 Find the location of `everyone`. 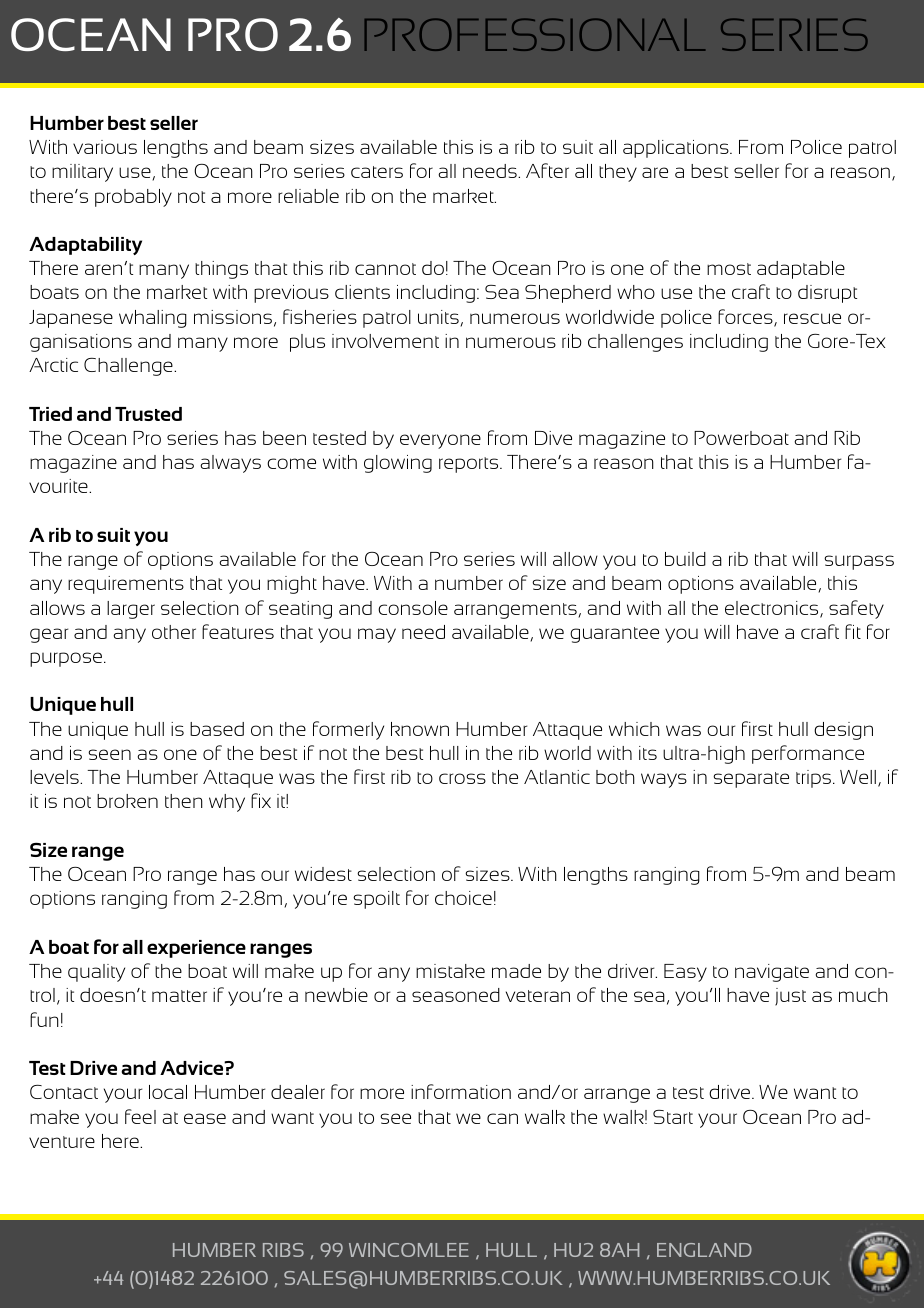

everyone is located at coordinates (440, 441).
